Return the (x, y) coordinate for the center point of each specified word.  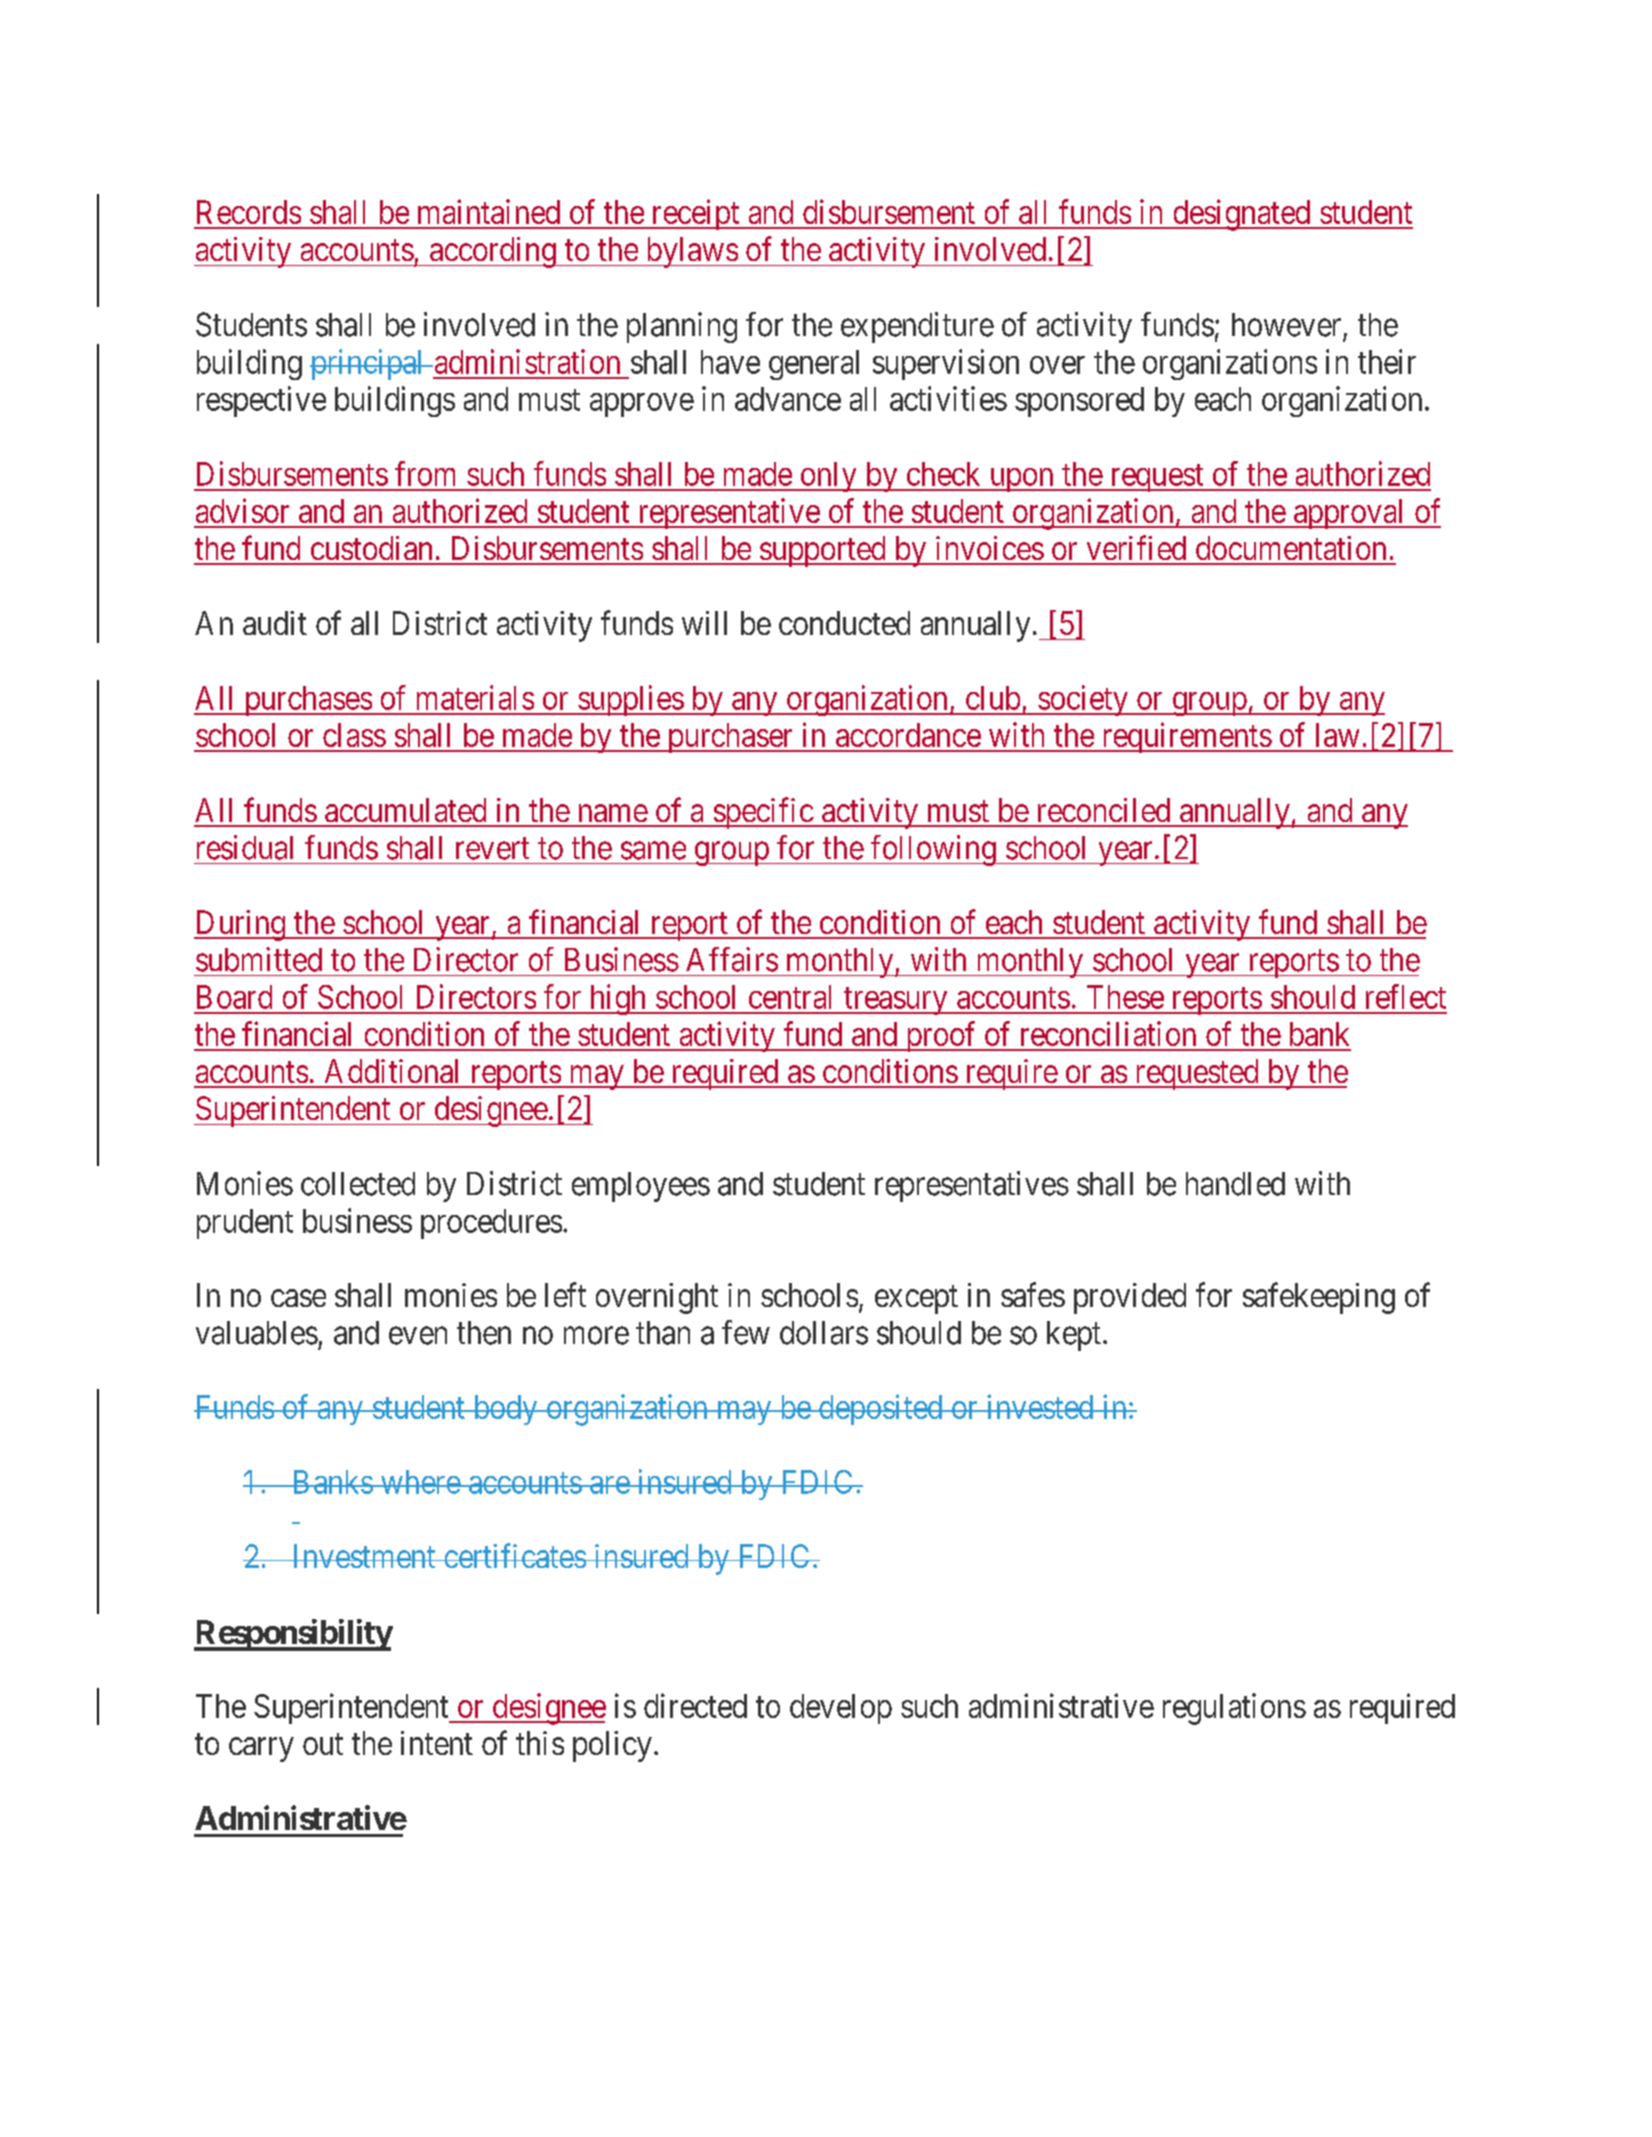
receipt (695, 214)
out (323, 1744)
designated (1242, 215)
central (790, 997)
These (1125, 997)
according (493, 252)
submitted (259, 959)
